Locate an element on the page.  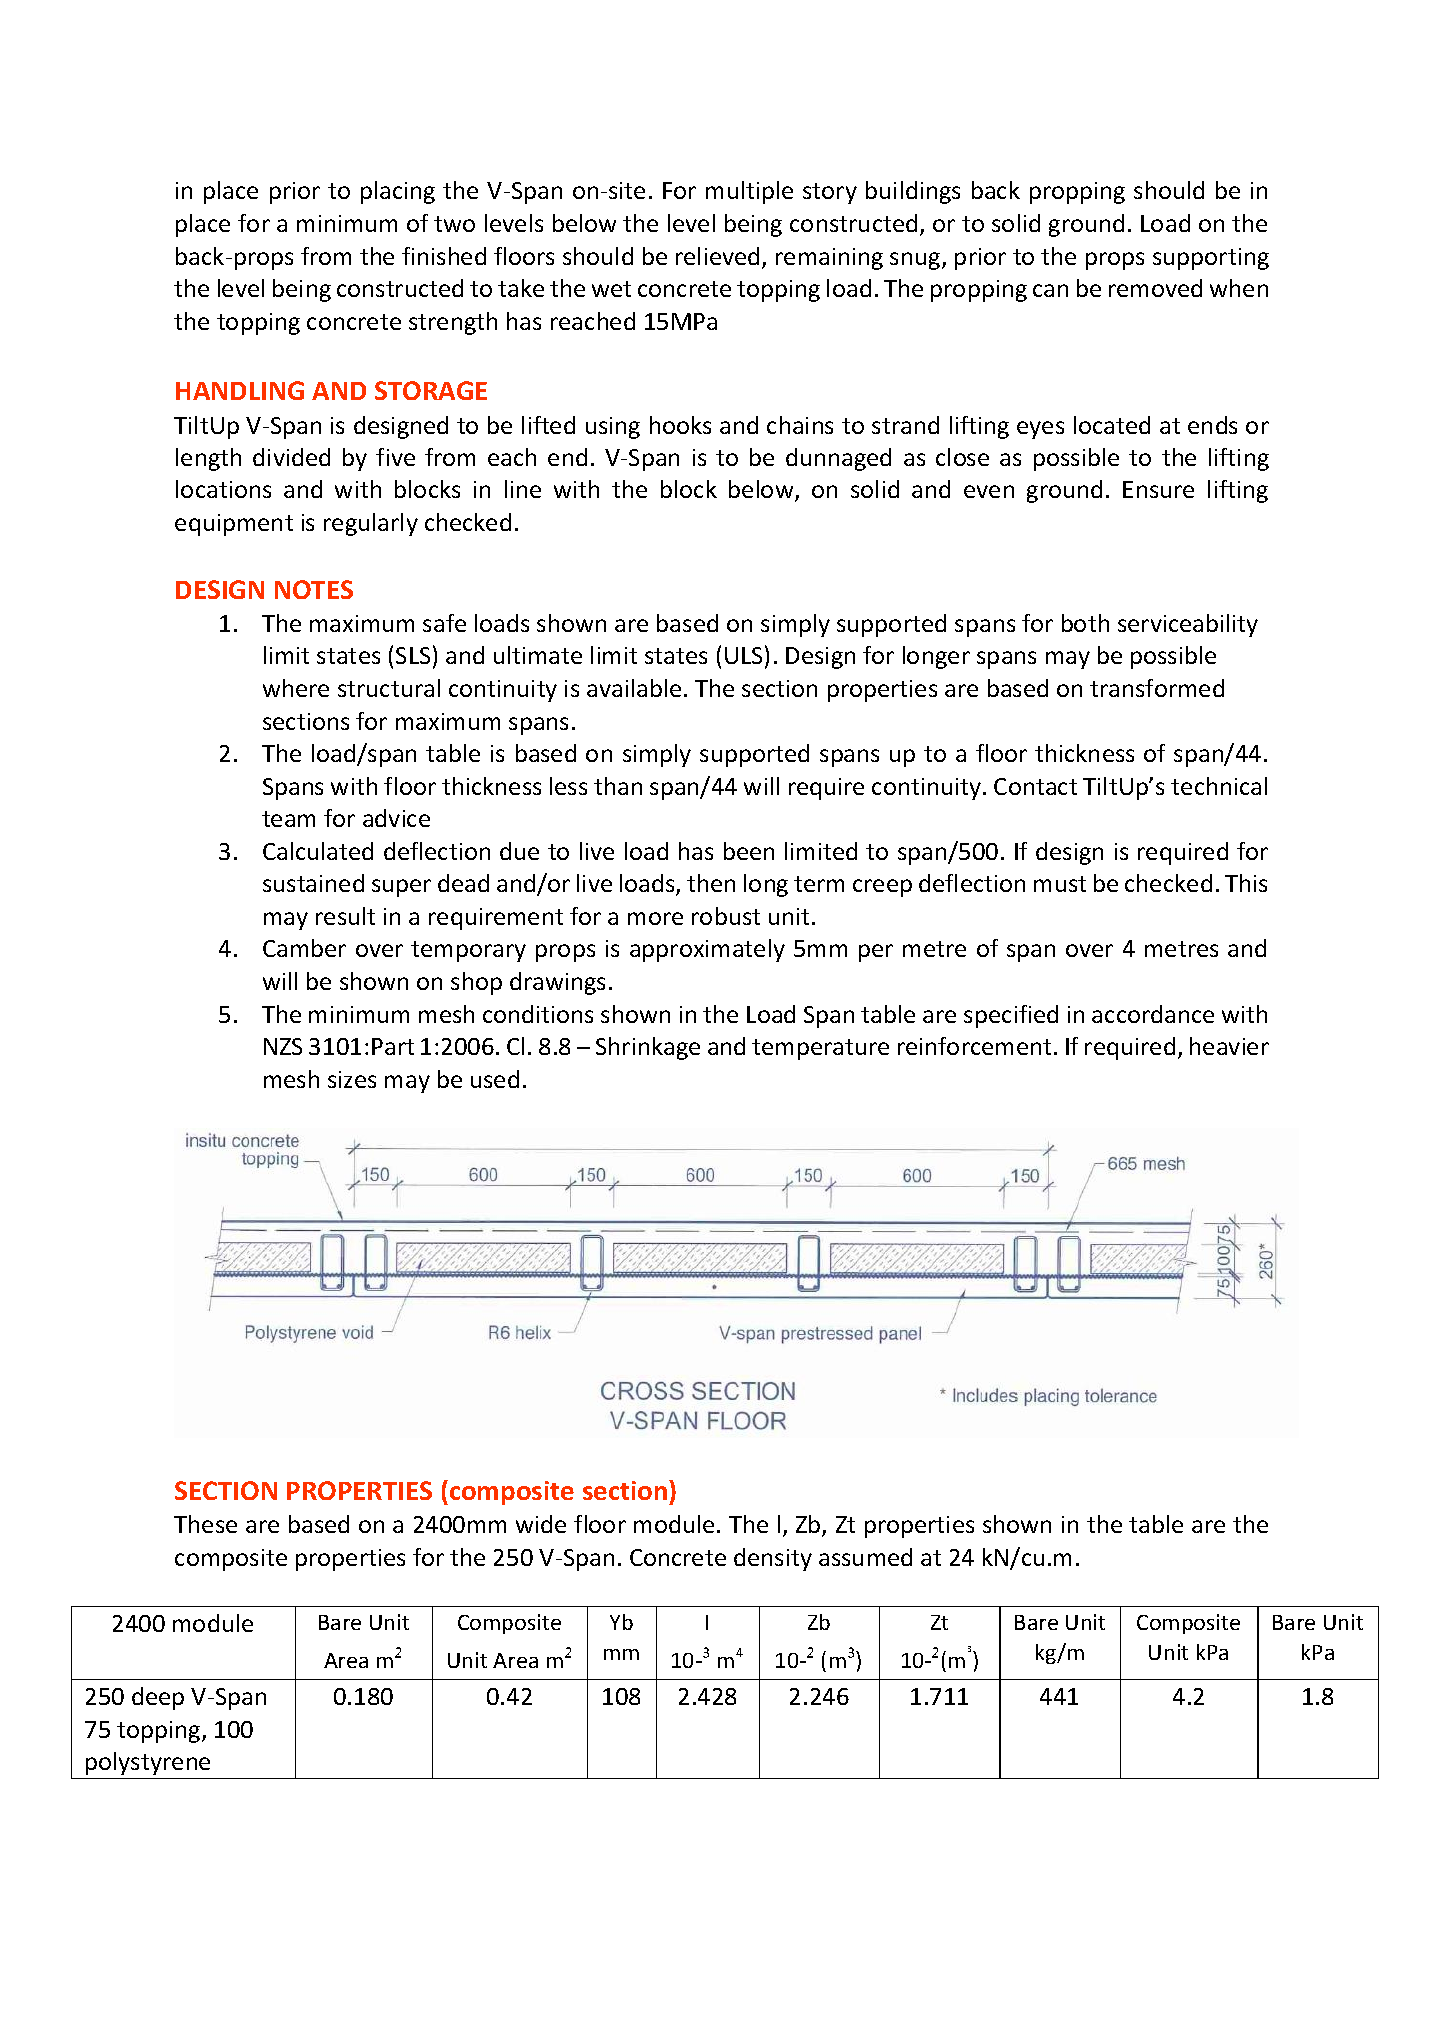
approximately is located at coordinates (707, 950).
